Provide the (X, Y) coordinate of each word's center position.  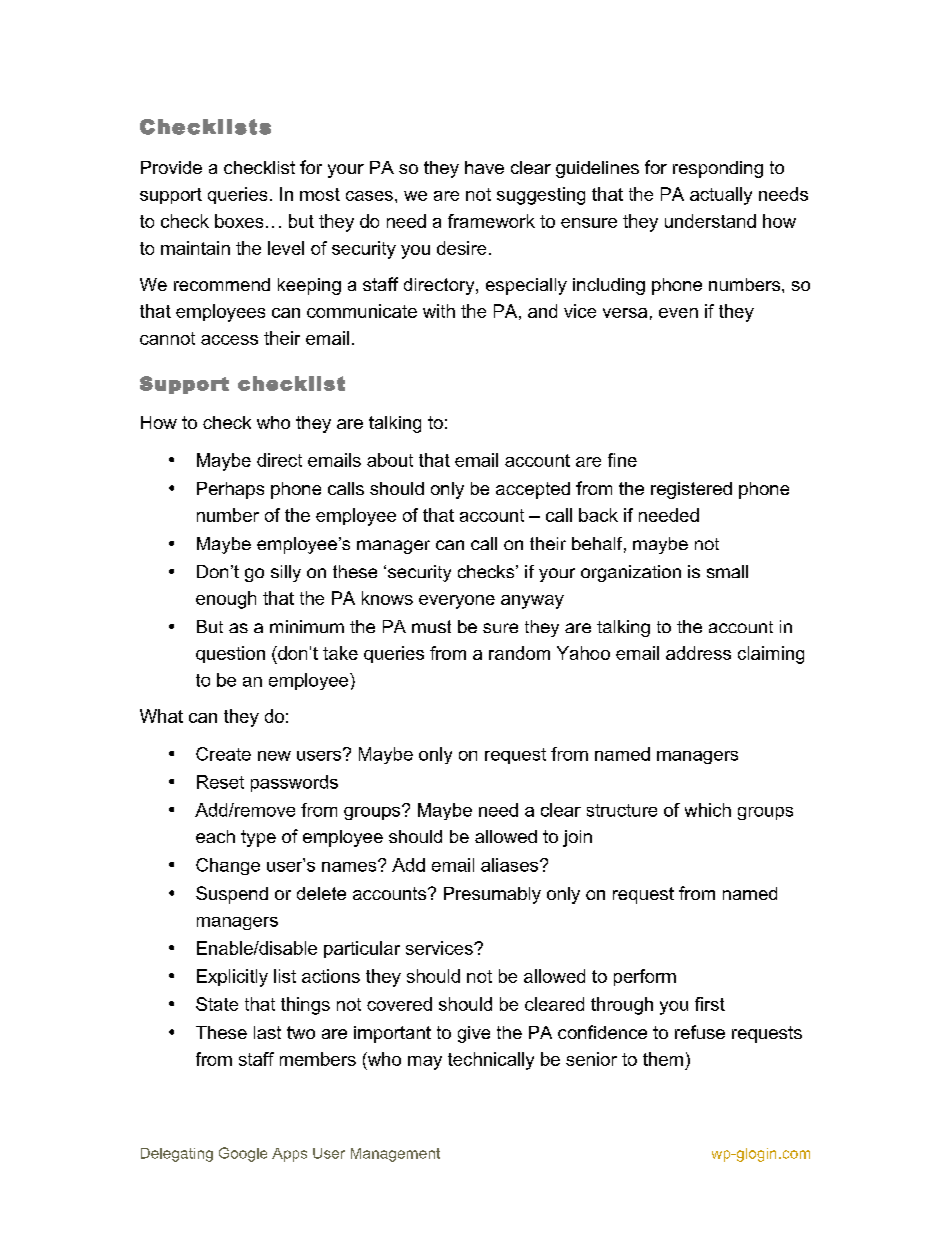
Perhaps (230, 490)
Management (395, 1155)
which (708, 810)
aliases (511, 865)
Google (243, 1154)
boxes (239, 221)
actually (721, 196)
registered (691, 490)
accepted (533, 490)
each (215, 836)
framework (491, 221)
